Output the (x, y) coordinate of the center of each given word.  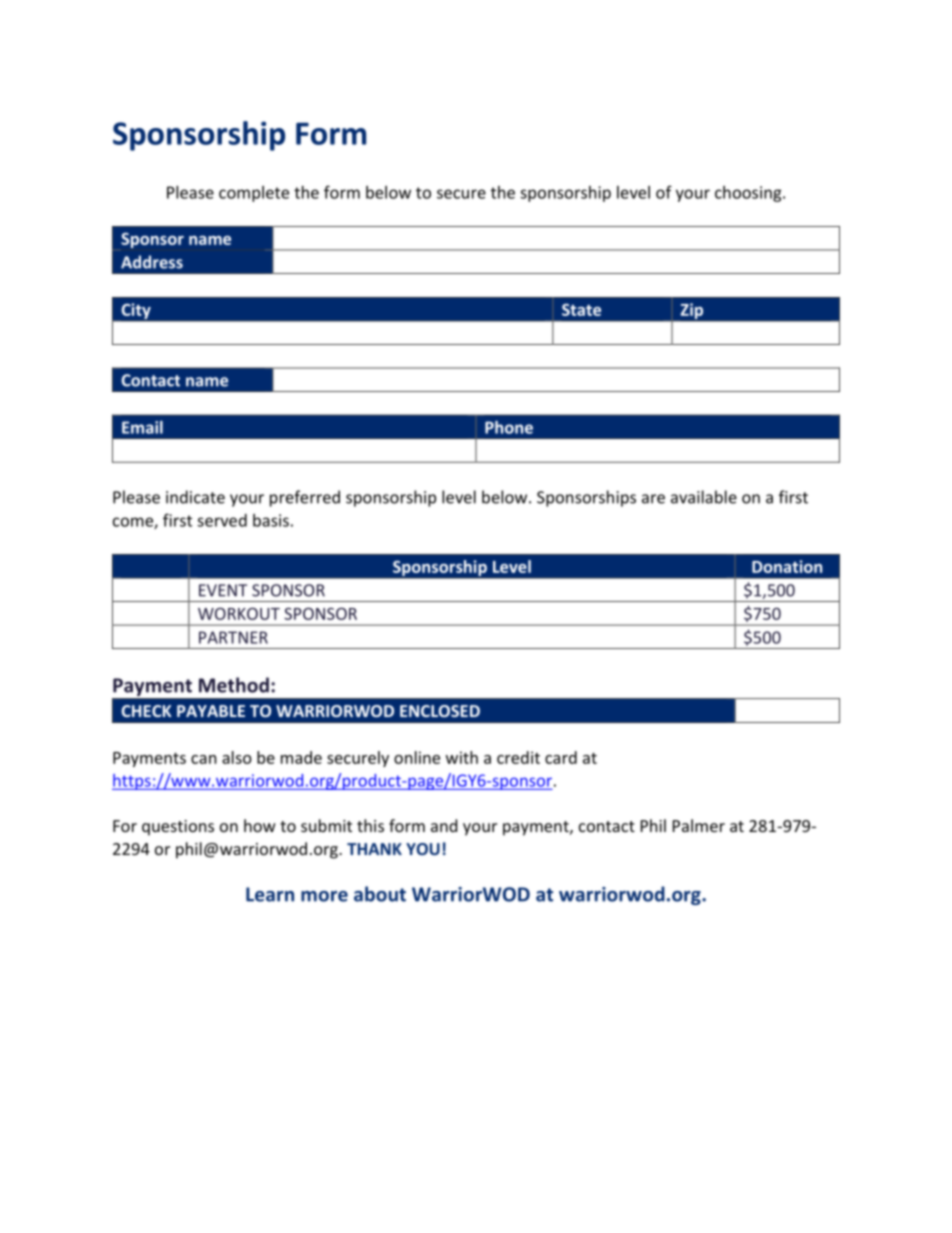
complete (254, 194)
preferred (305, 498)
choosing (749, 194)
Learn (270, 894)
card (561, 757)
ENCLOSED (440, 711)
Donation (787, 566)
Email (142, 427)
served (222, 520)
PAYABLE (211, 711)
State (581, 309)
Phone (509, 427)
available (704, 497)
